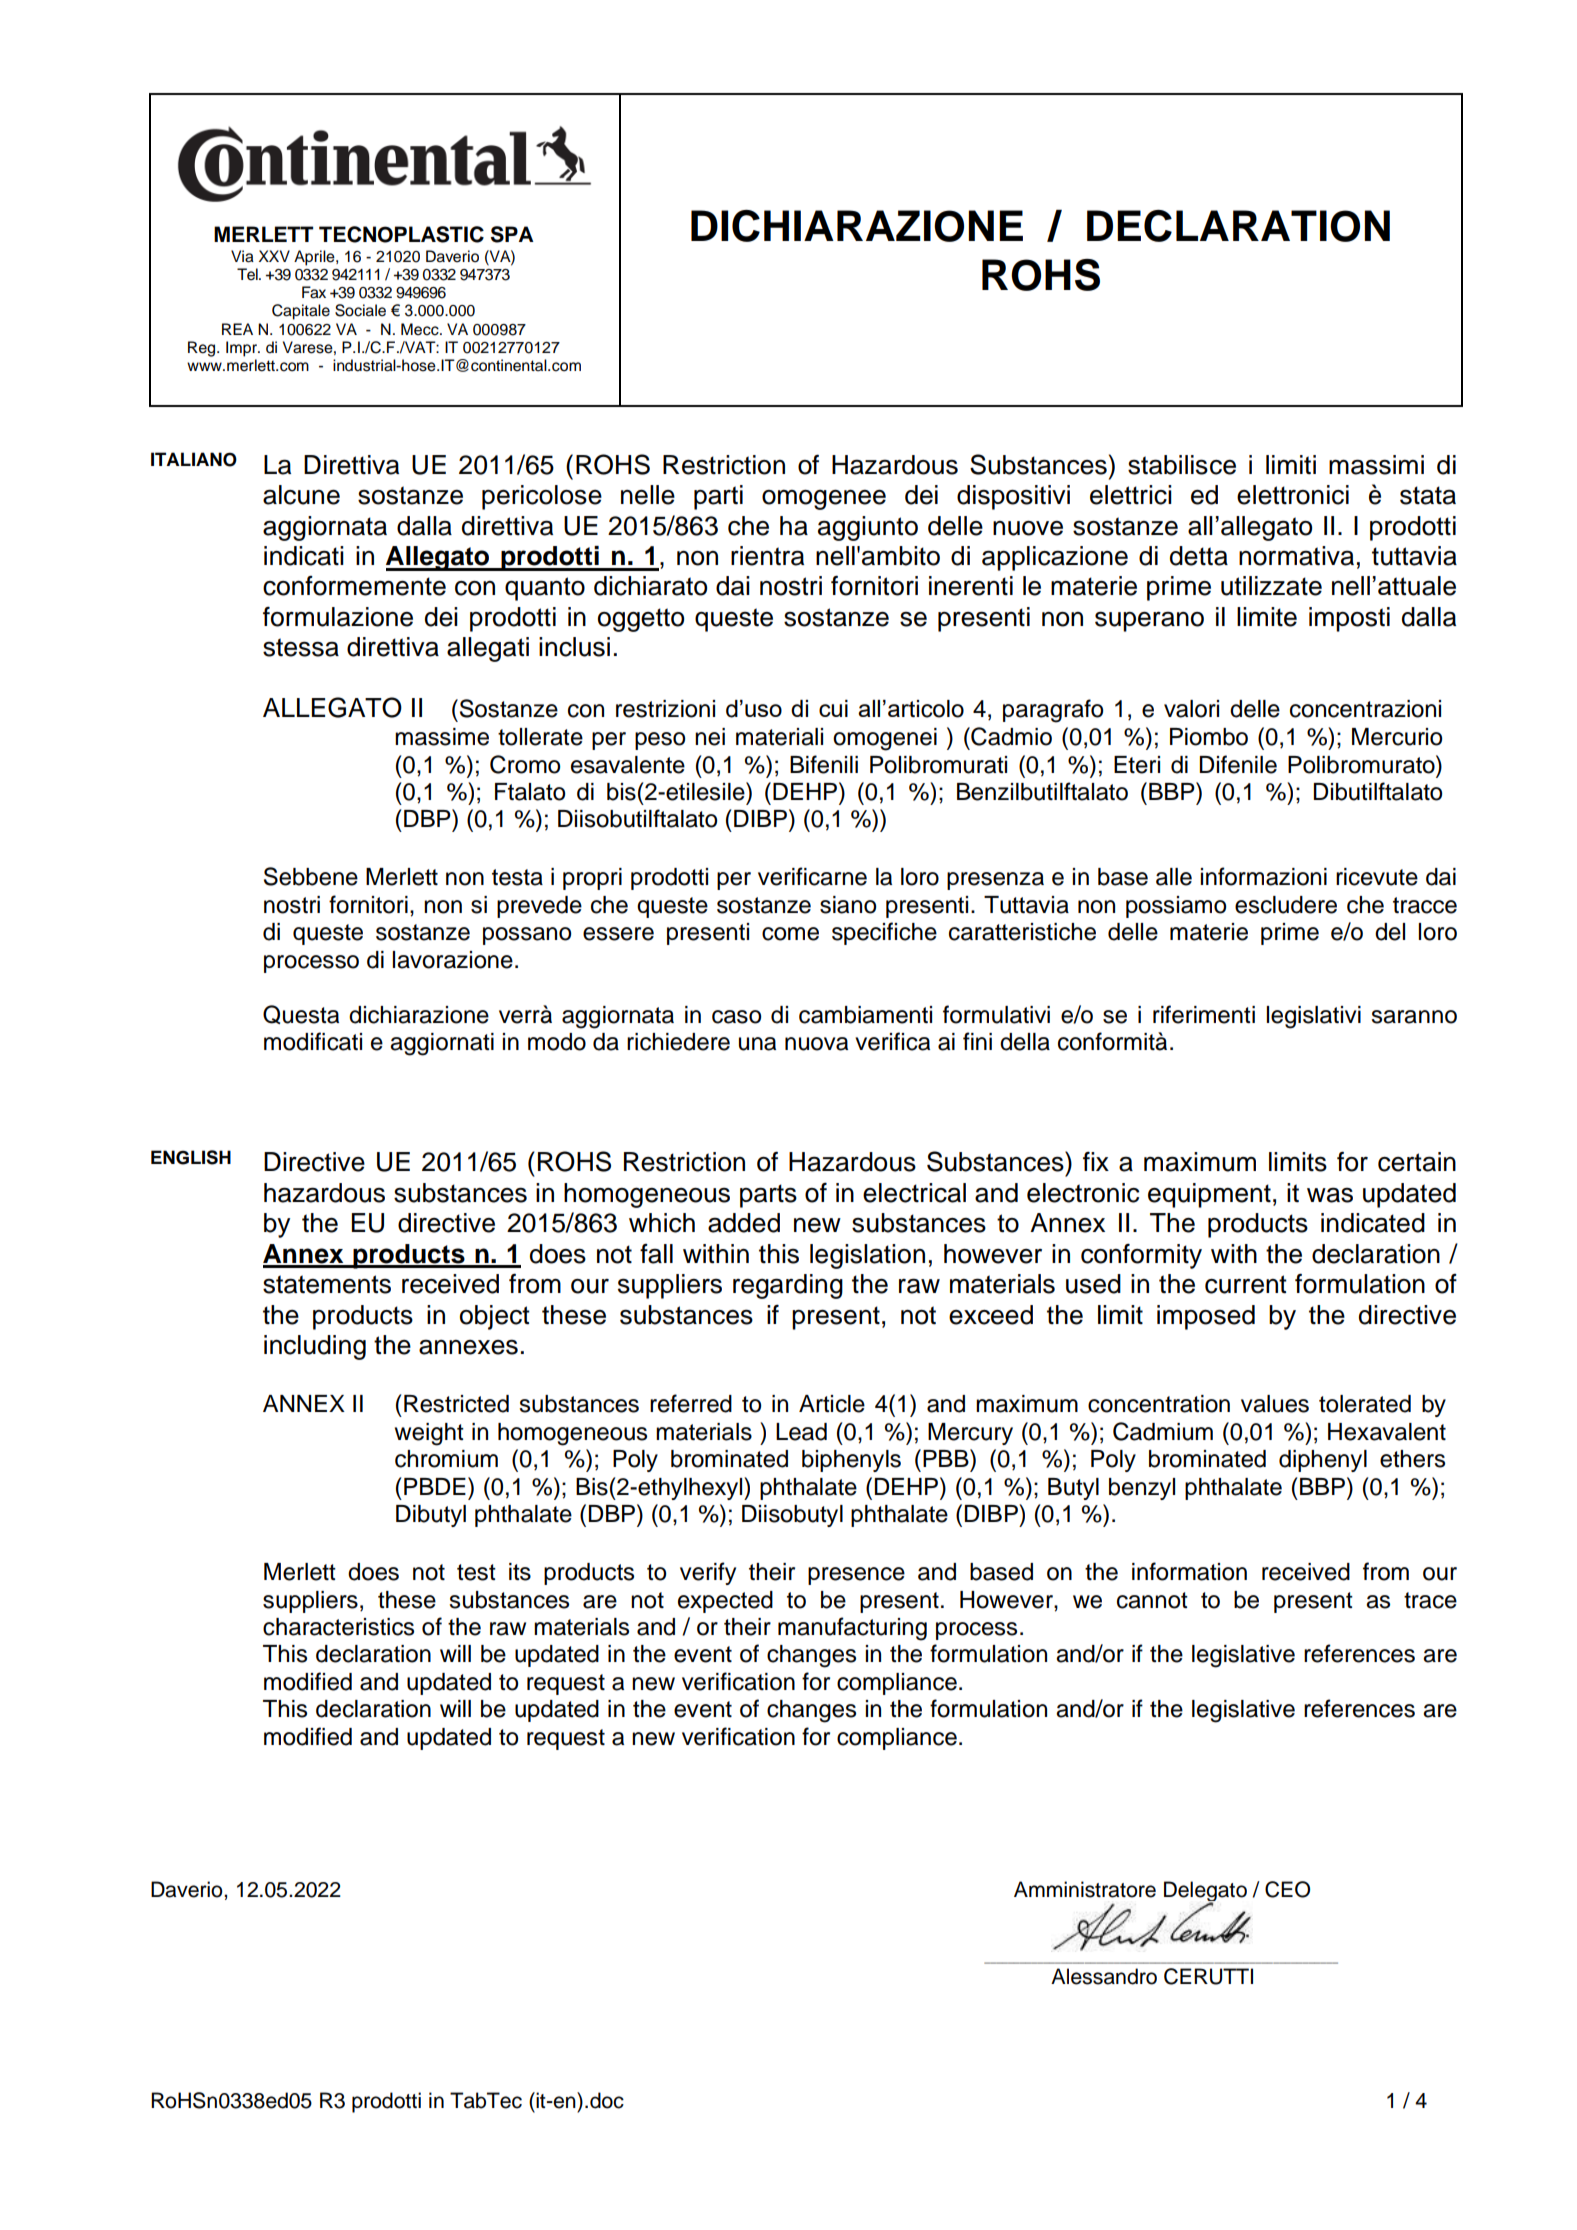 This screenshot has width=1577, height=2230. Describe the element at coordinates (446, 1459) in the screenshot. I see `chromium` at that location.
